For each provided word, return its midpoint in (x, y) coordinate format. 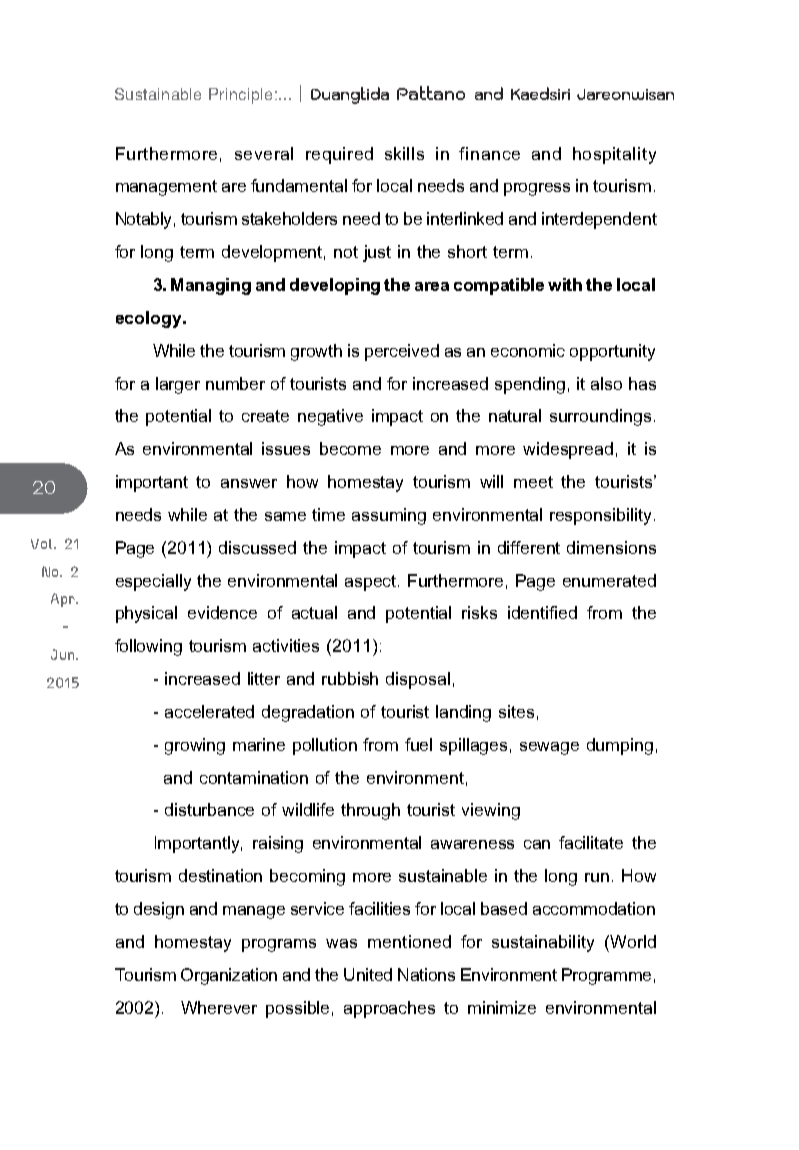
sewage (549, 748)
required (339, 155)
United (368, 974)
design (159, 910)
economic (528, 350)
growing (195, 746)
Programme (606, 976)
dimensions (611, 547)
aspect (372, 583)
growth (316, 352)
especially (153, 582)
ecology (150, 319)
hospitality (614, 155)
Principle (240, 96)
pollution (325, 746)
